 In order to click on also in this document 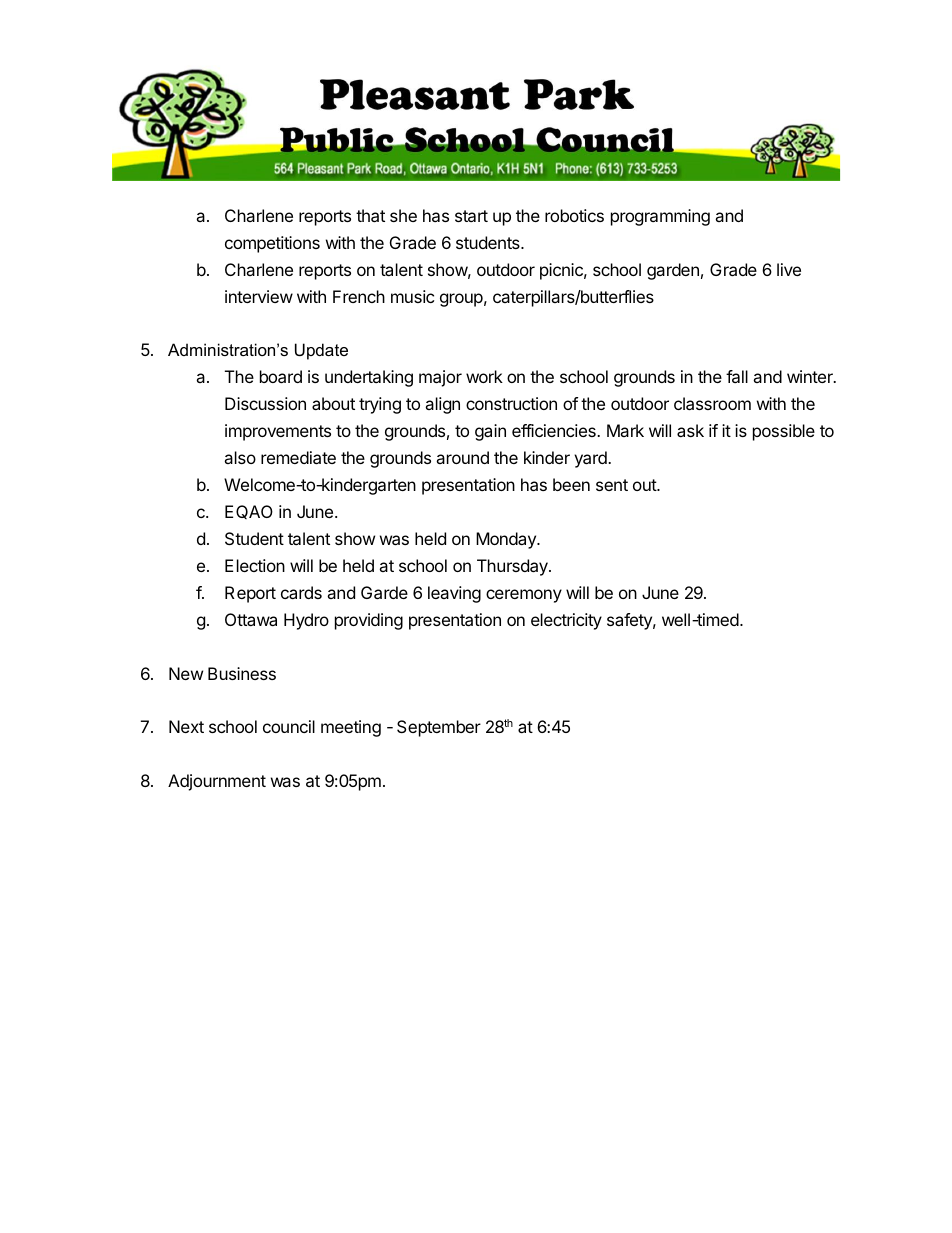, I will do `click(240, 457)`.
